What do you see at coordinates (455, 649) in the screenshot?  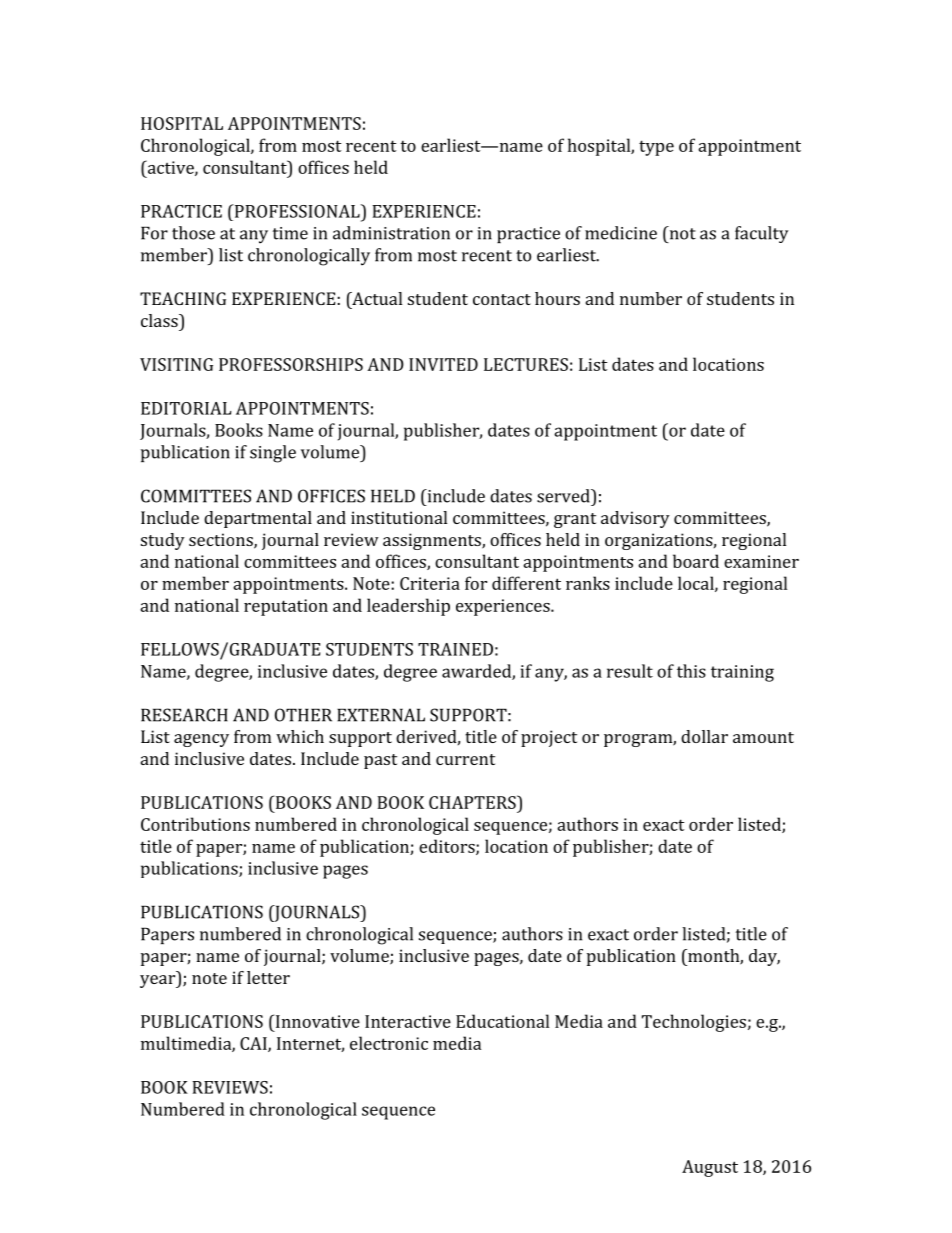 I see `TRAINED` at bounding box center [455, 649].
